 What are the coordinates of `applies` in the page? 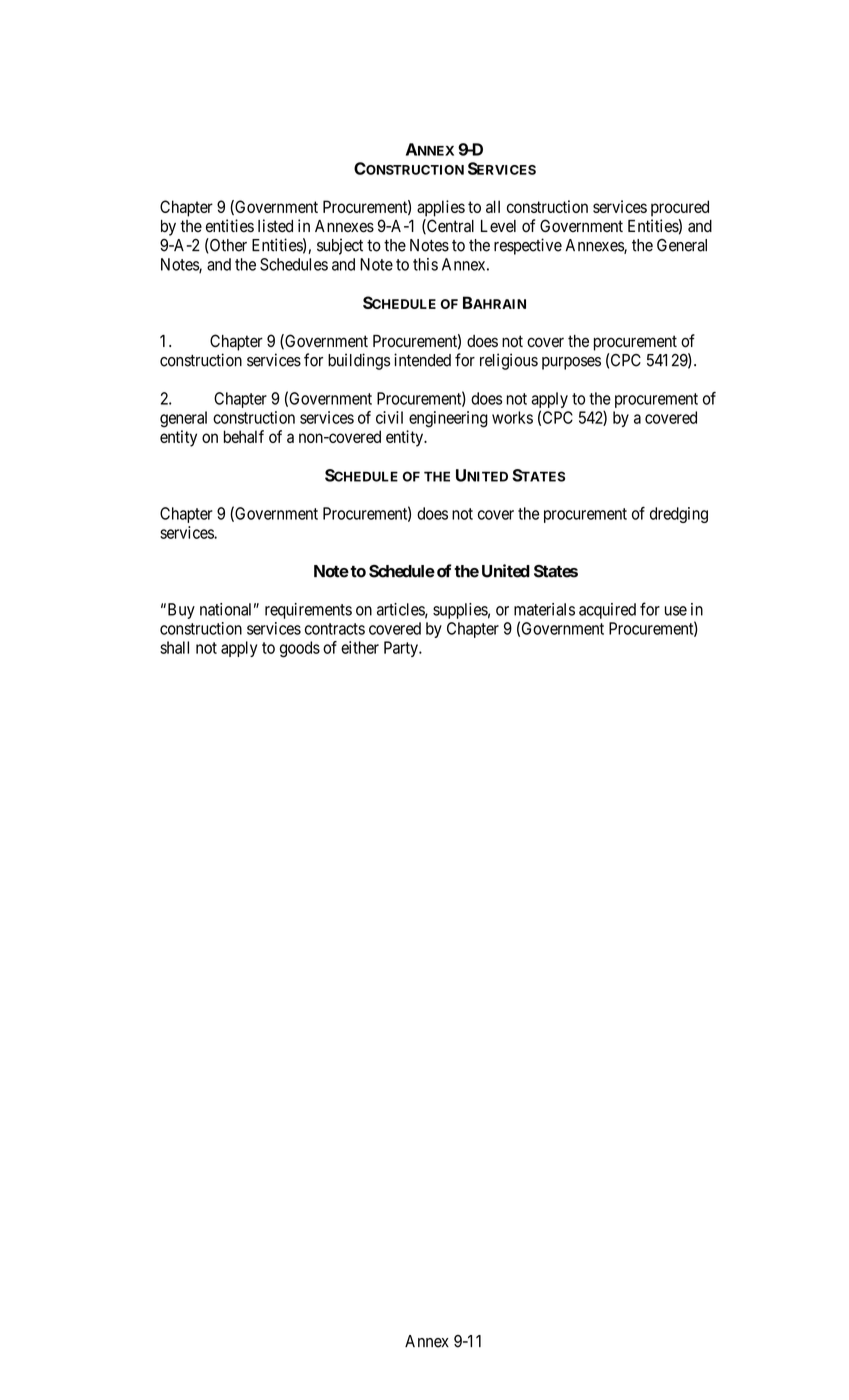 It's located at (441, 208).
